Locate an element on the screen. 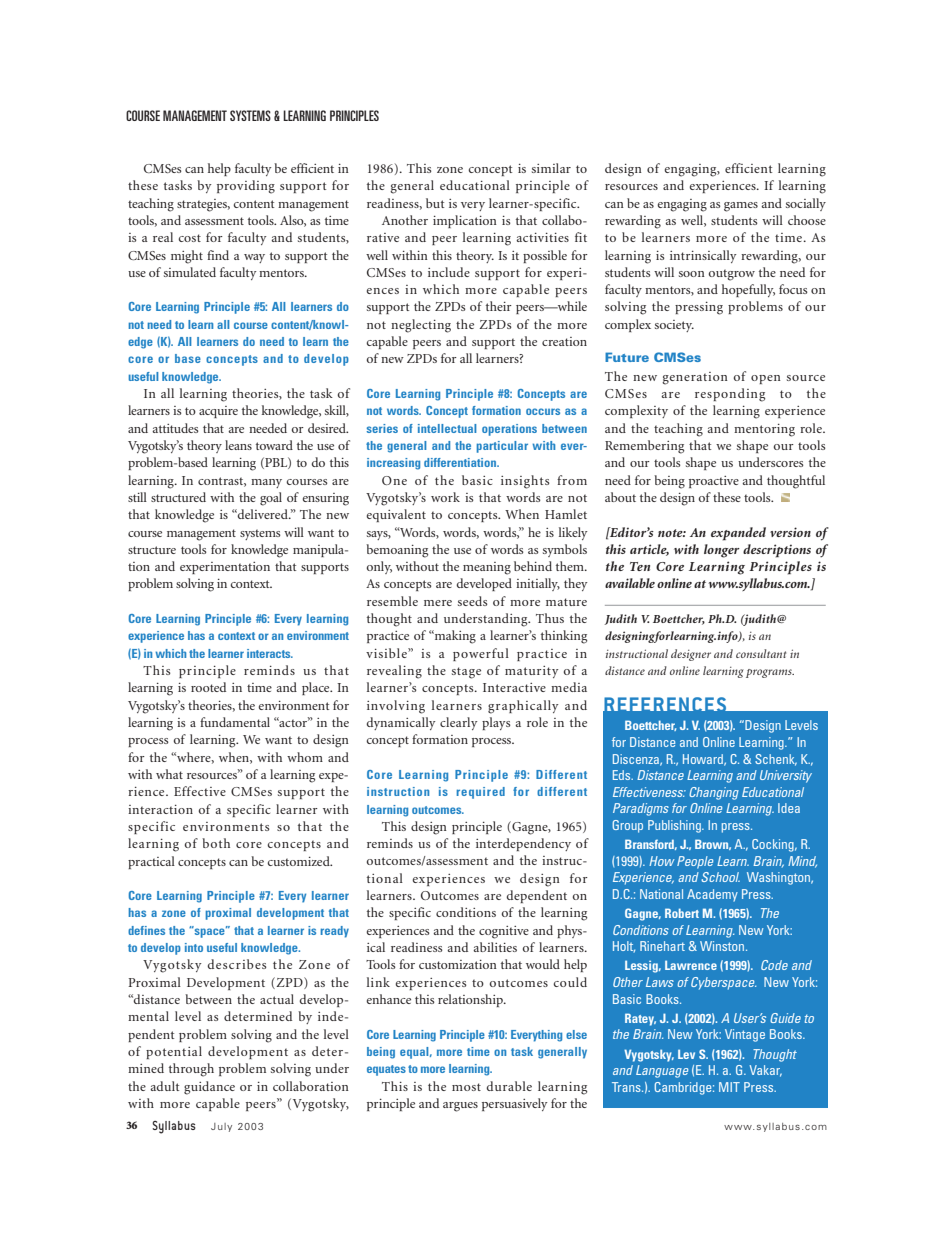 This screenshot has height=1233, width=952. argues is located at coordinates (460, 1107).
